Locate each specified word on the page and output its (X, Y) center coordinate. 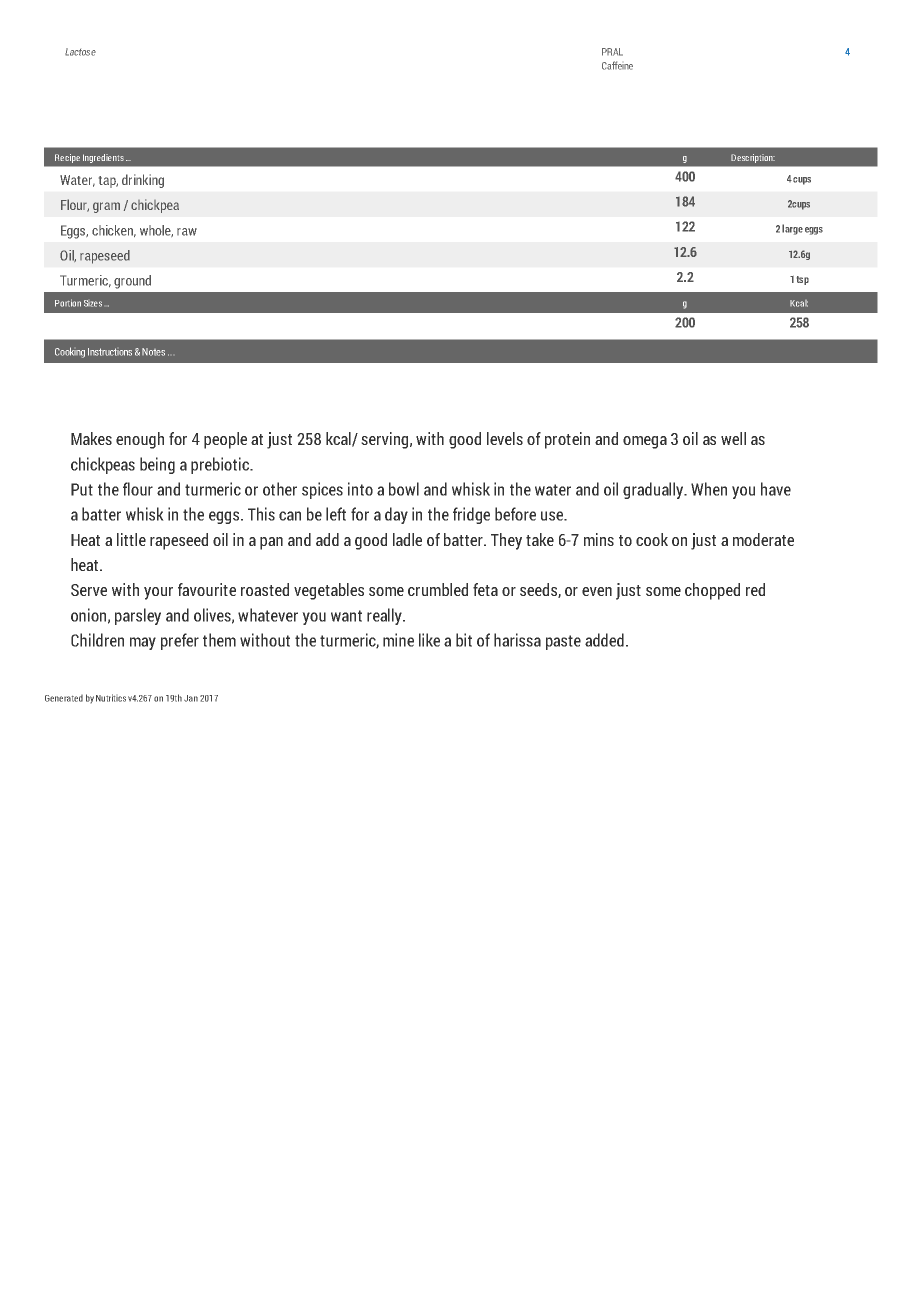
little (131, 539)
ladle (407, 539)
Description (753, 158)
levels (505, 438)
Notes (153, 352)
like (429, 640)
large (792, 229)
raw (187, 232)
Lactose (80, 52)
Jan (191, 698)
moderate (763, 539)
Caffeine (617, 65)
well (733, 438)
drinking (143, 181)
